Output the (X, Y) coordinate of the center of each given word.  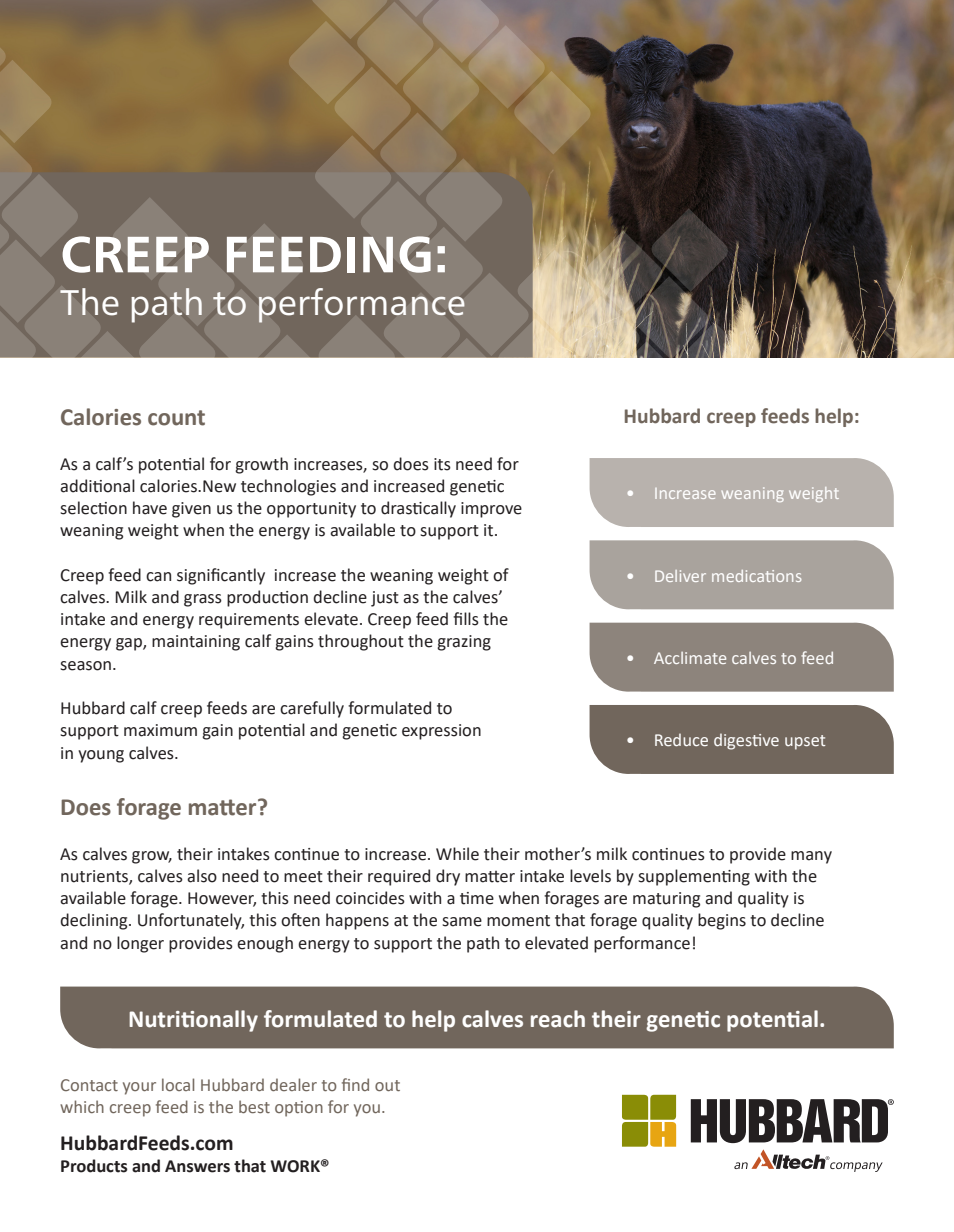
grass (203, 600)
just (385, 599)
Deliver (680, 576)
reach (558, 1019)
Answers (197, 1166)
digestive (746, 741)
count (176, 418)
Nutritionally (193, 1021)
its (442, 464)
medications (756, 576)
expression (441, 732)
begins (722, 921)
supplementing (694, 877)
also (202, 876)
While (457, 854)
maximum (160, 730)
